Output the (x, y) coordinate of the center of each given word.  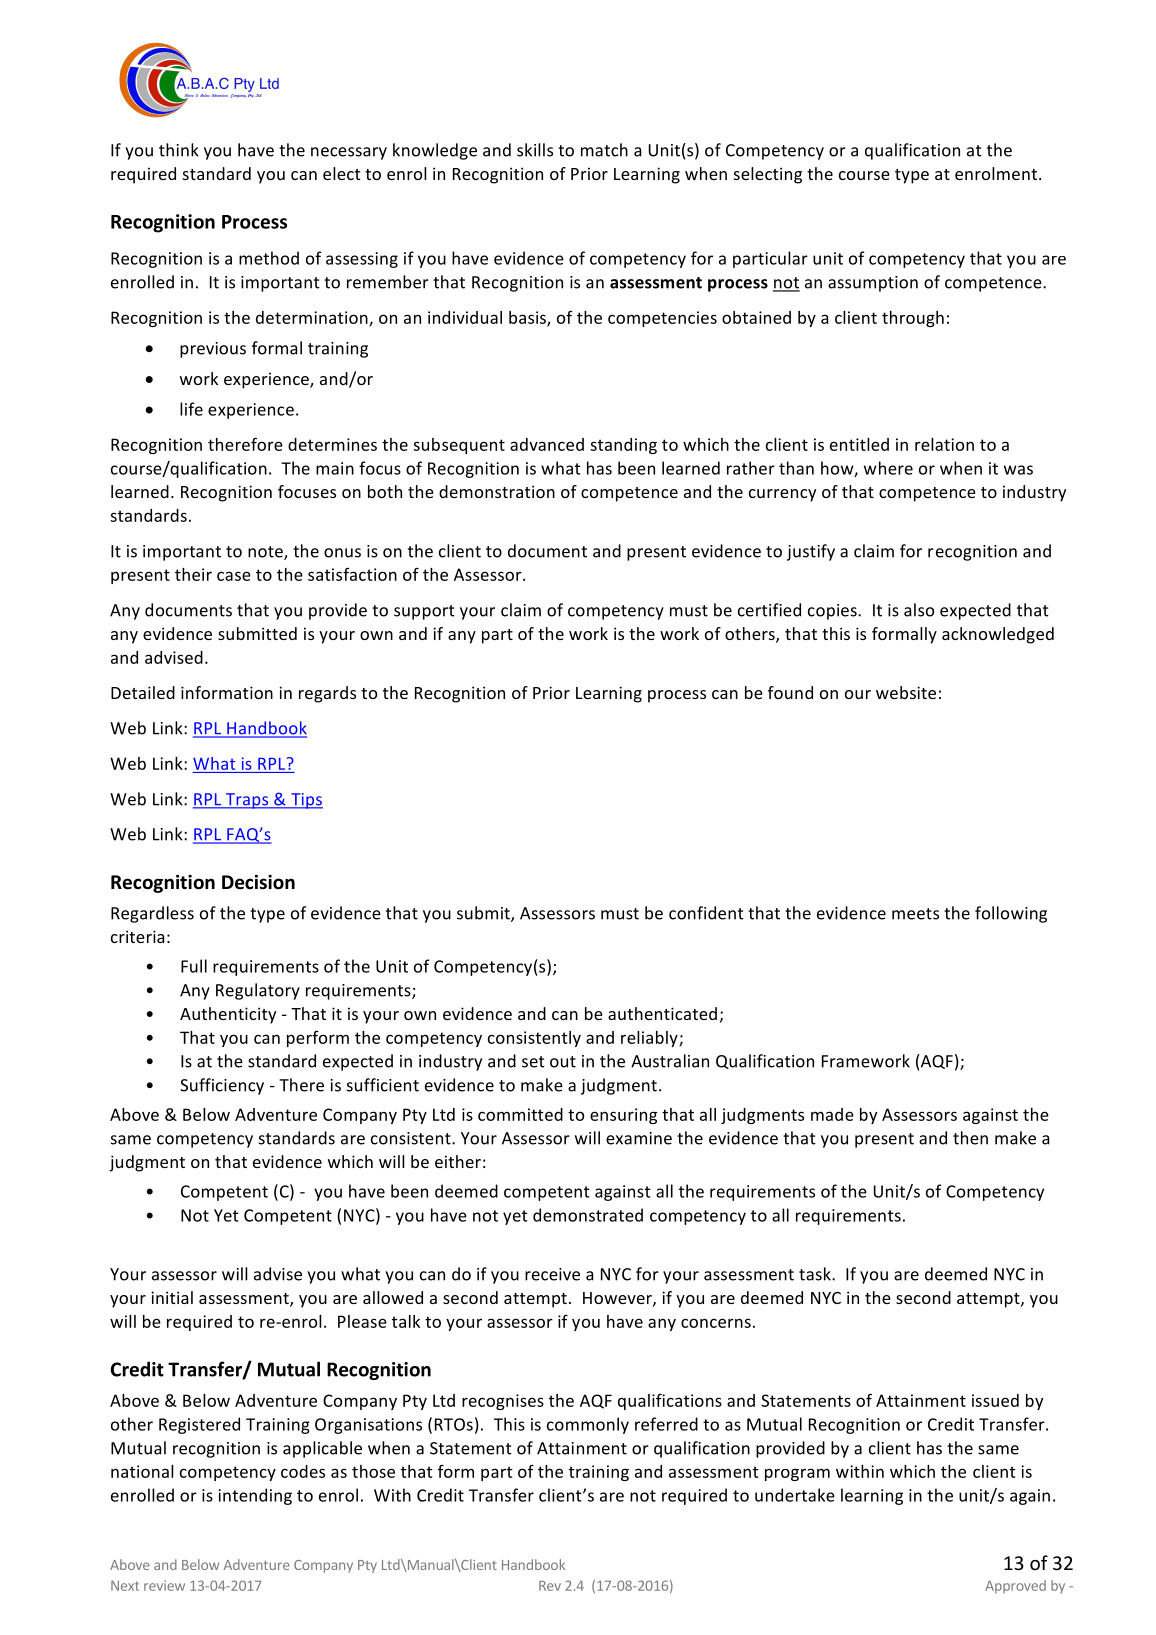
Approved (1015, 1587)
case (234, 576)
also (919, 610)
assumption (873, 284)
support (424, 612)
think (179, 150)
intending (255, 1496)
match (604, 150)
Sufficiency (222, 1086)
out (563, 1062)
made (832, 1114)
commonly (588, 1425)
